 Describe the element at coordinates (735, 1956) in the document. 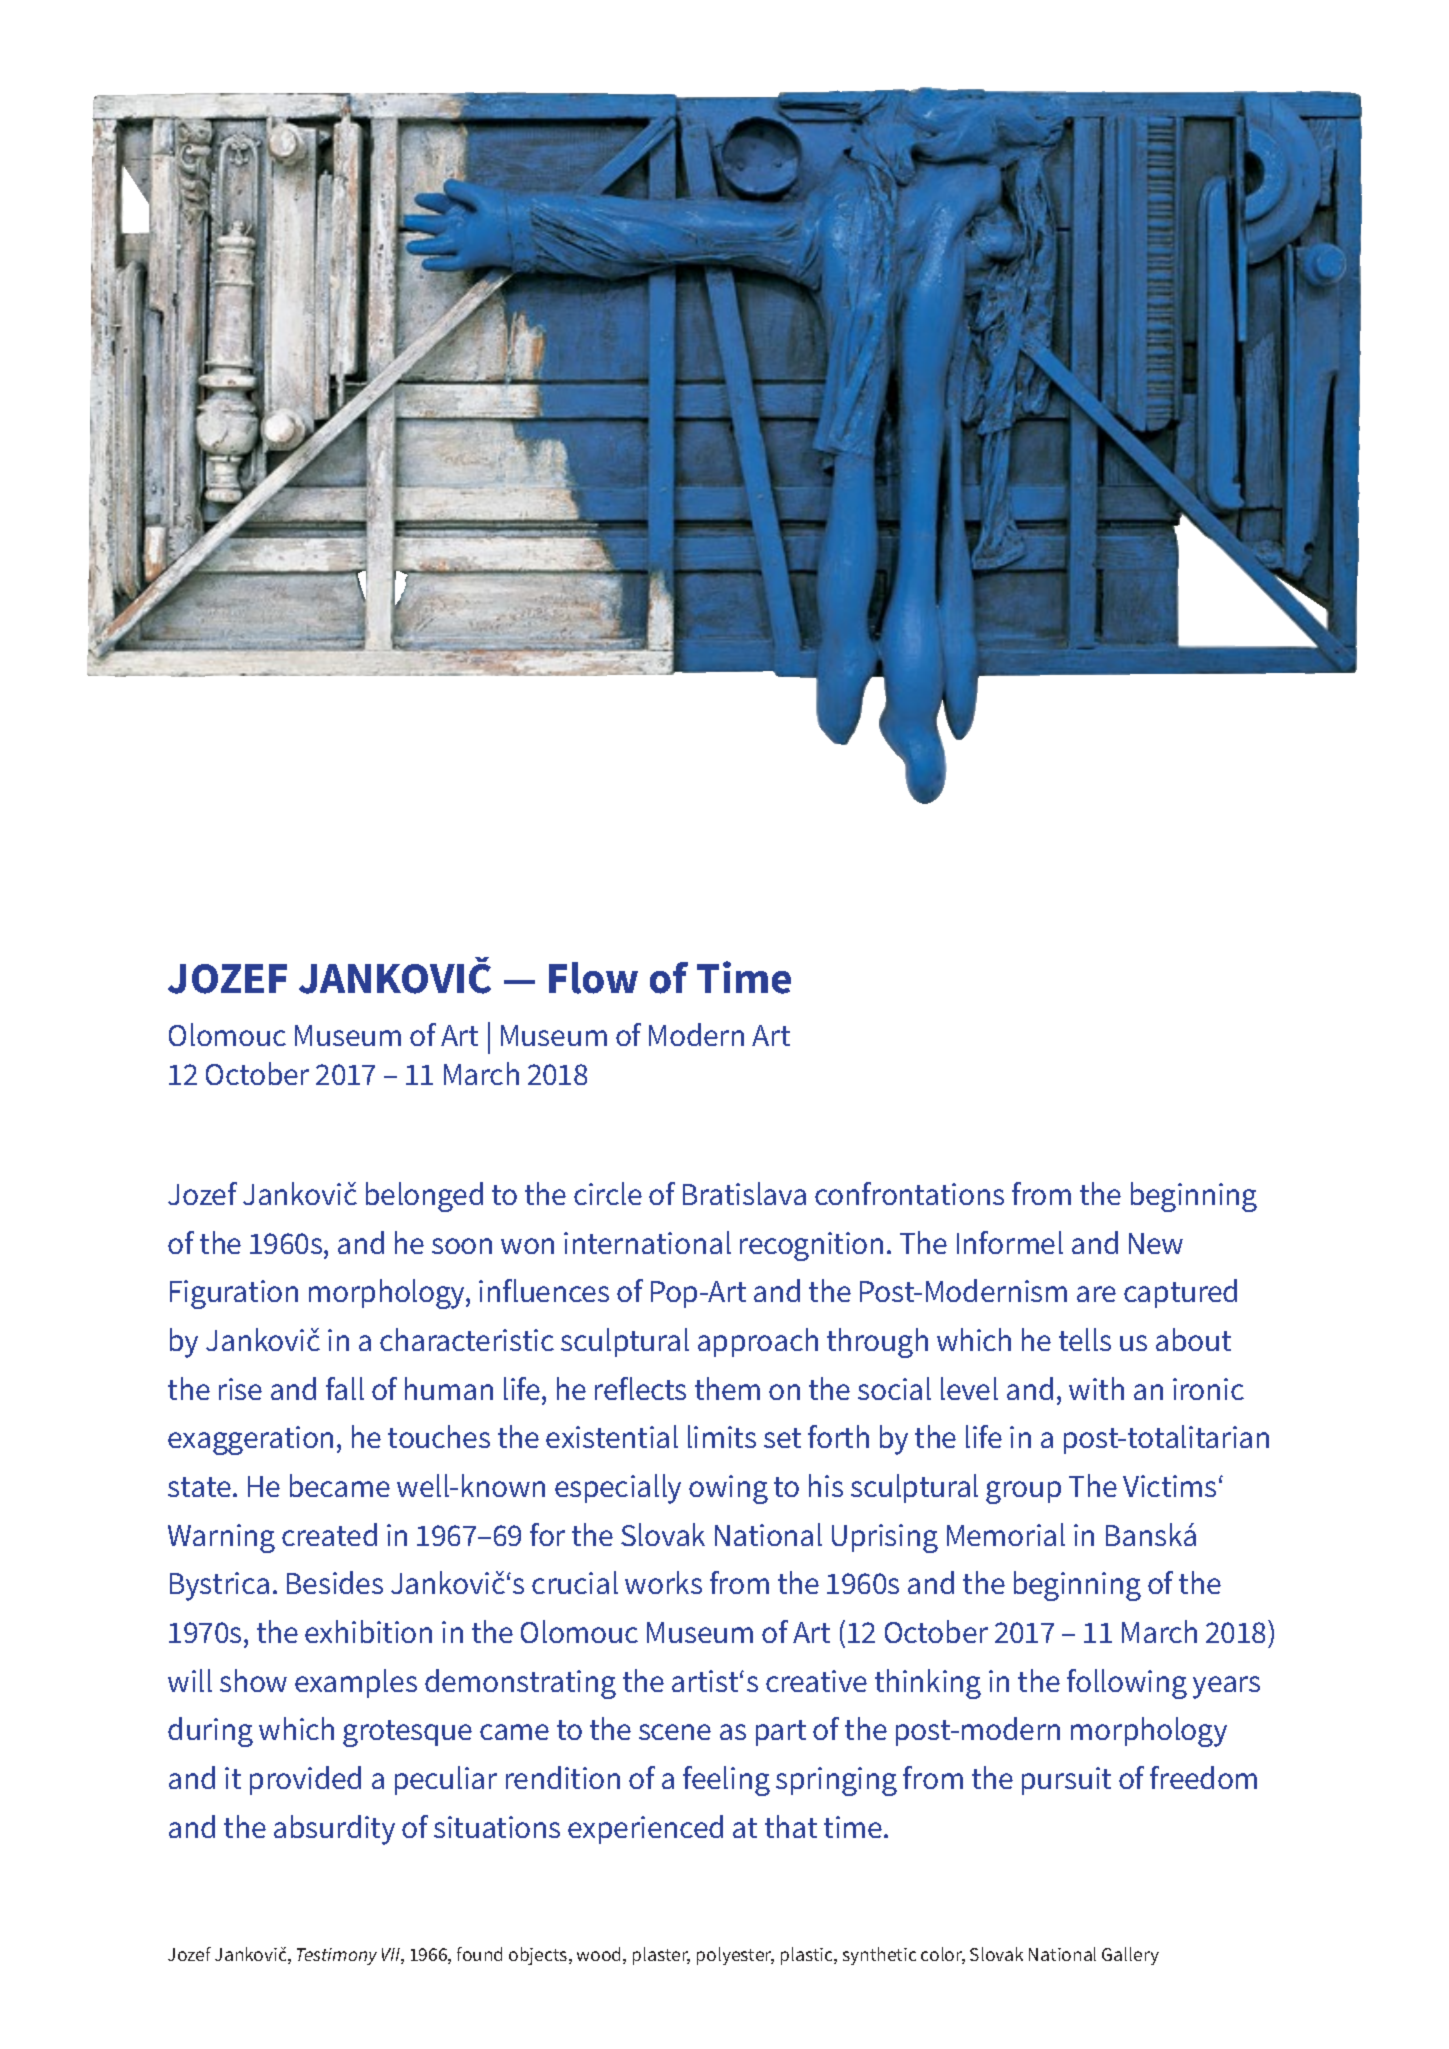

I see `polyester` at that location.
